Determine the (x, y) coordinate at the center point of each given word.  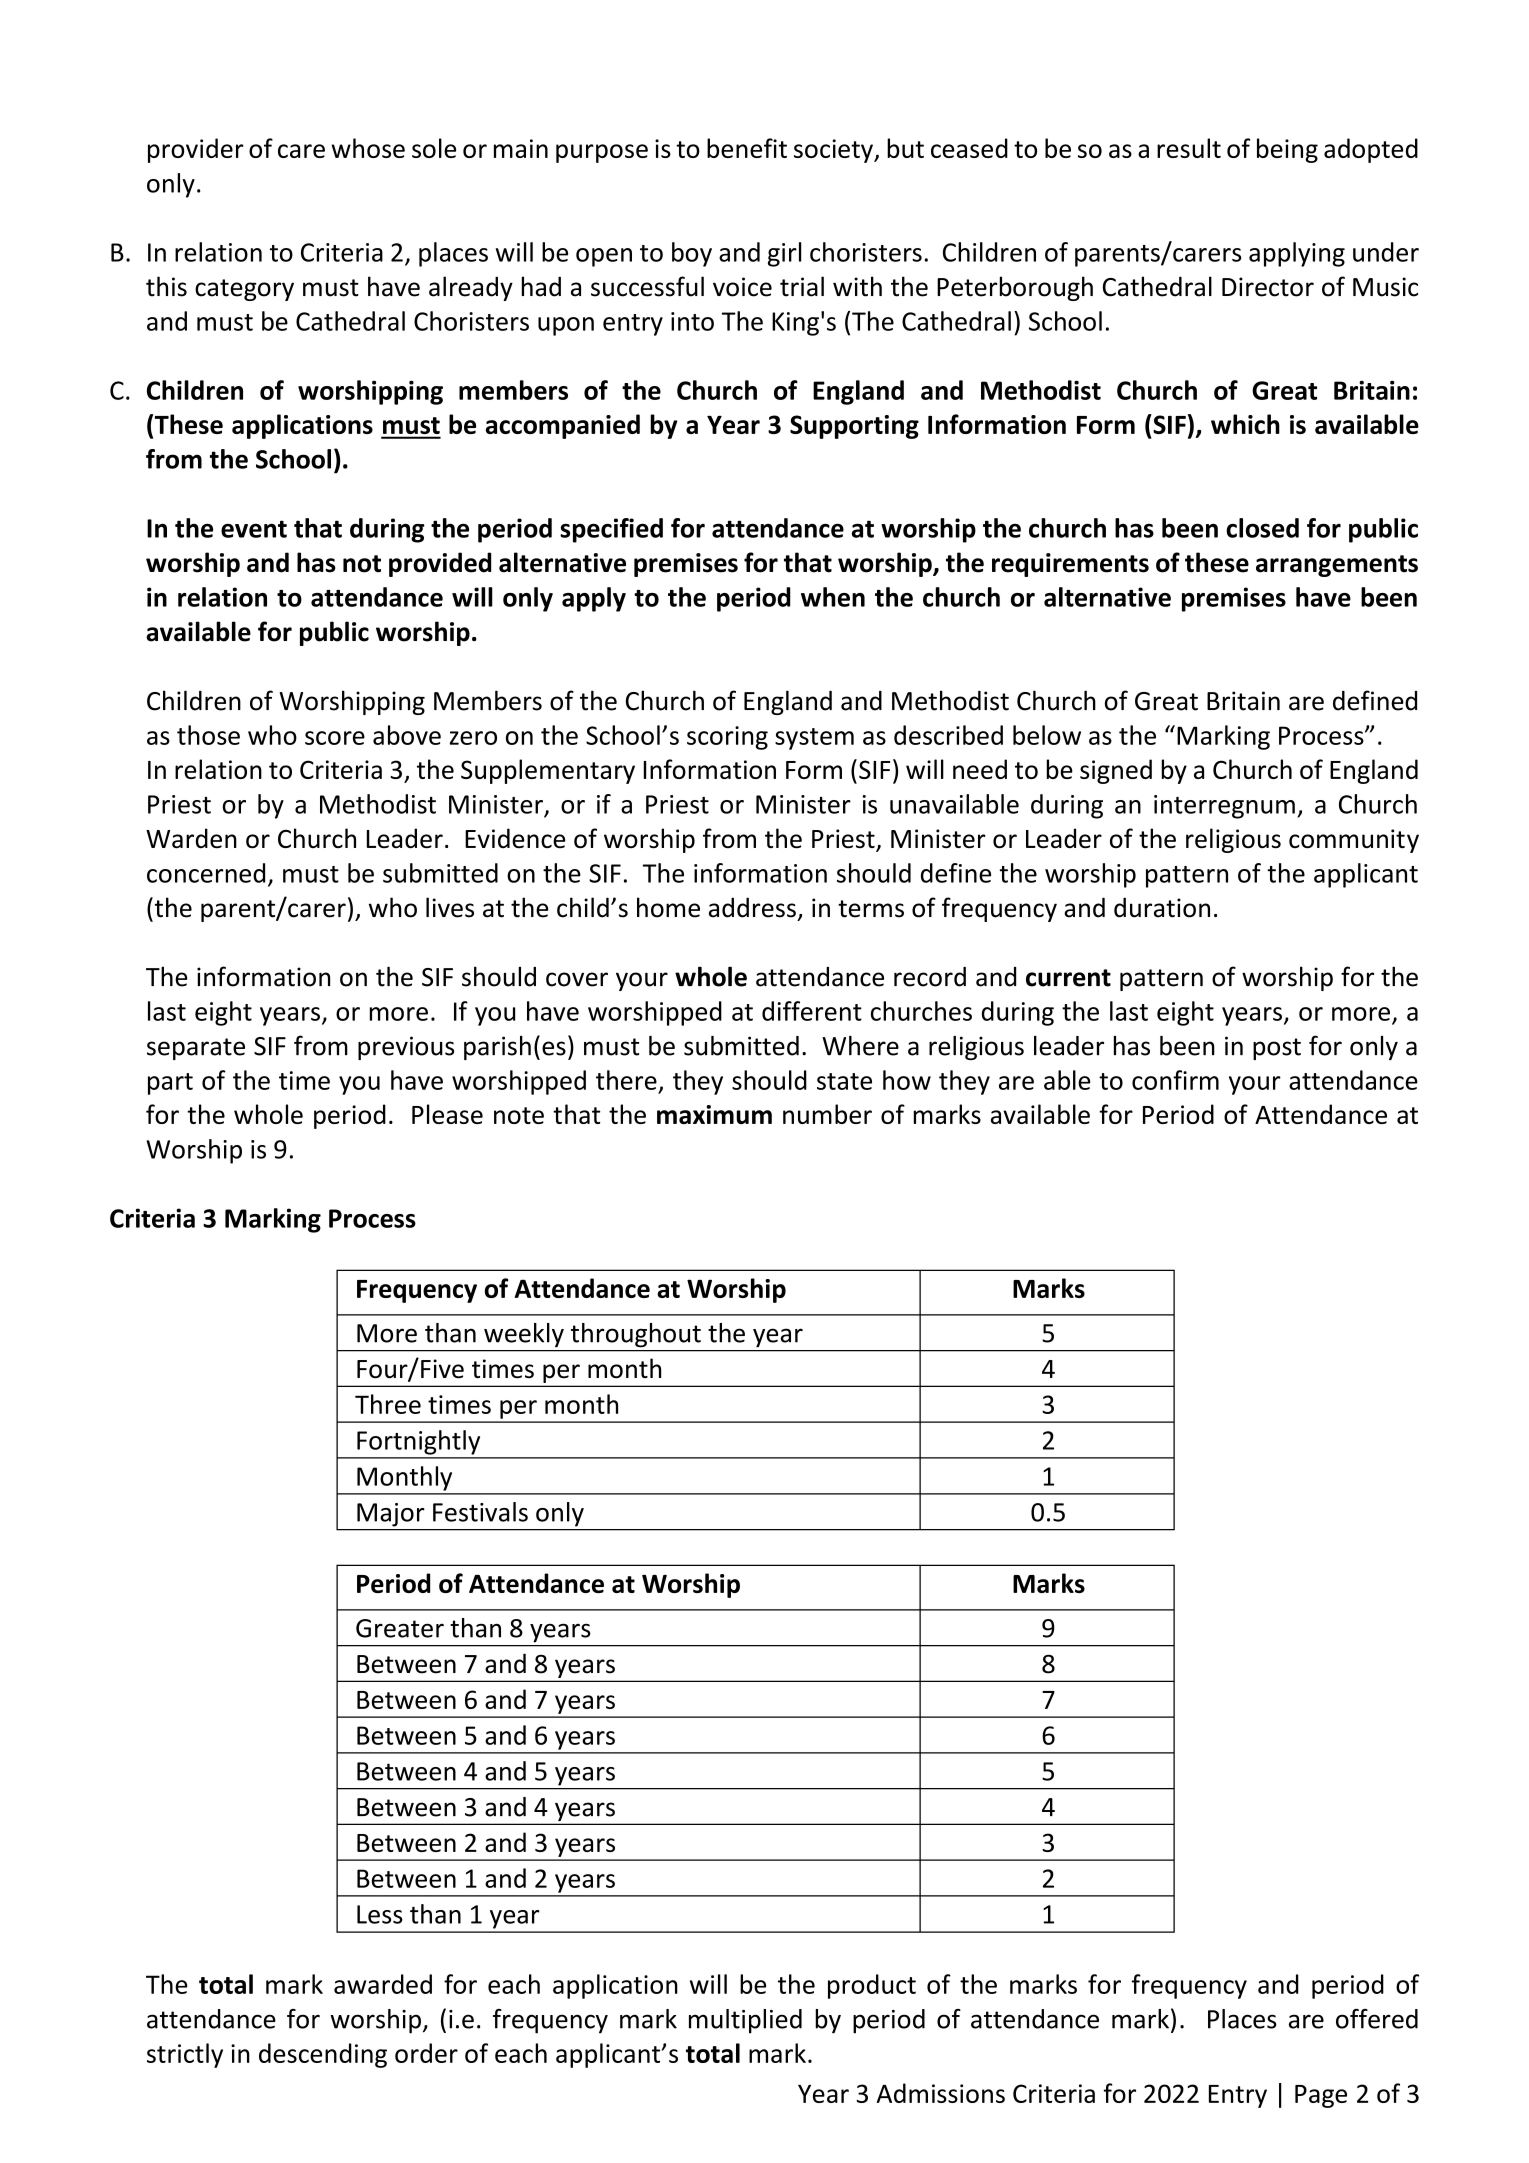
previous (406, 1048)
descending (323, 2055)
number (827, 1114)
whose (368, 148)
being (1287, 150)
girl (784, 254)
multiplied (745, 2021)
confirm (1175, 1080)
